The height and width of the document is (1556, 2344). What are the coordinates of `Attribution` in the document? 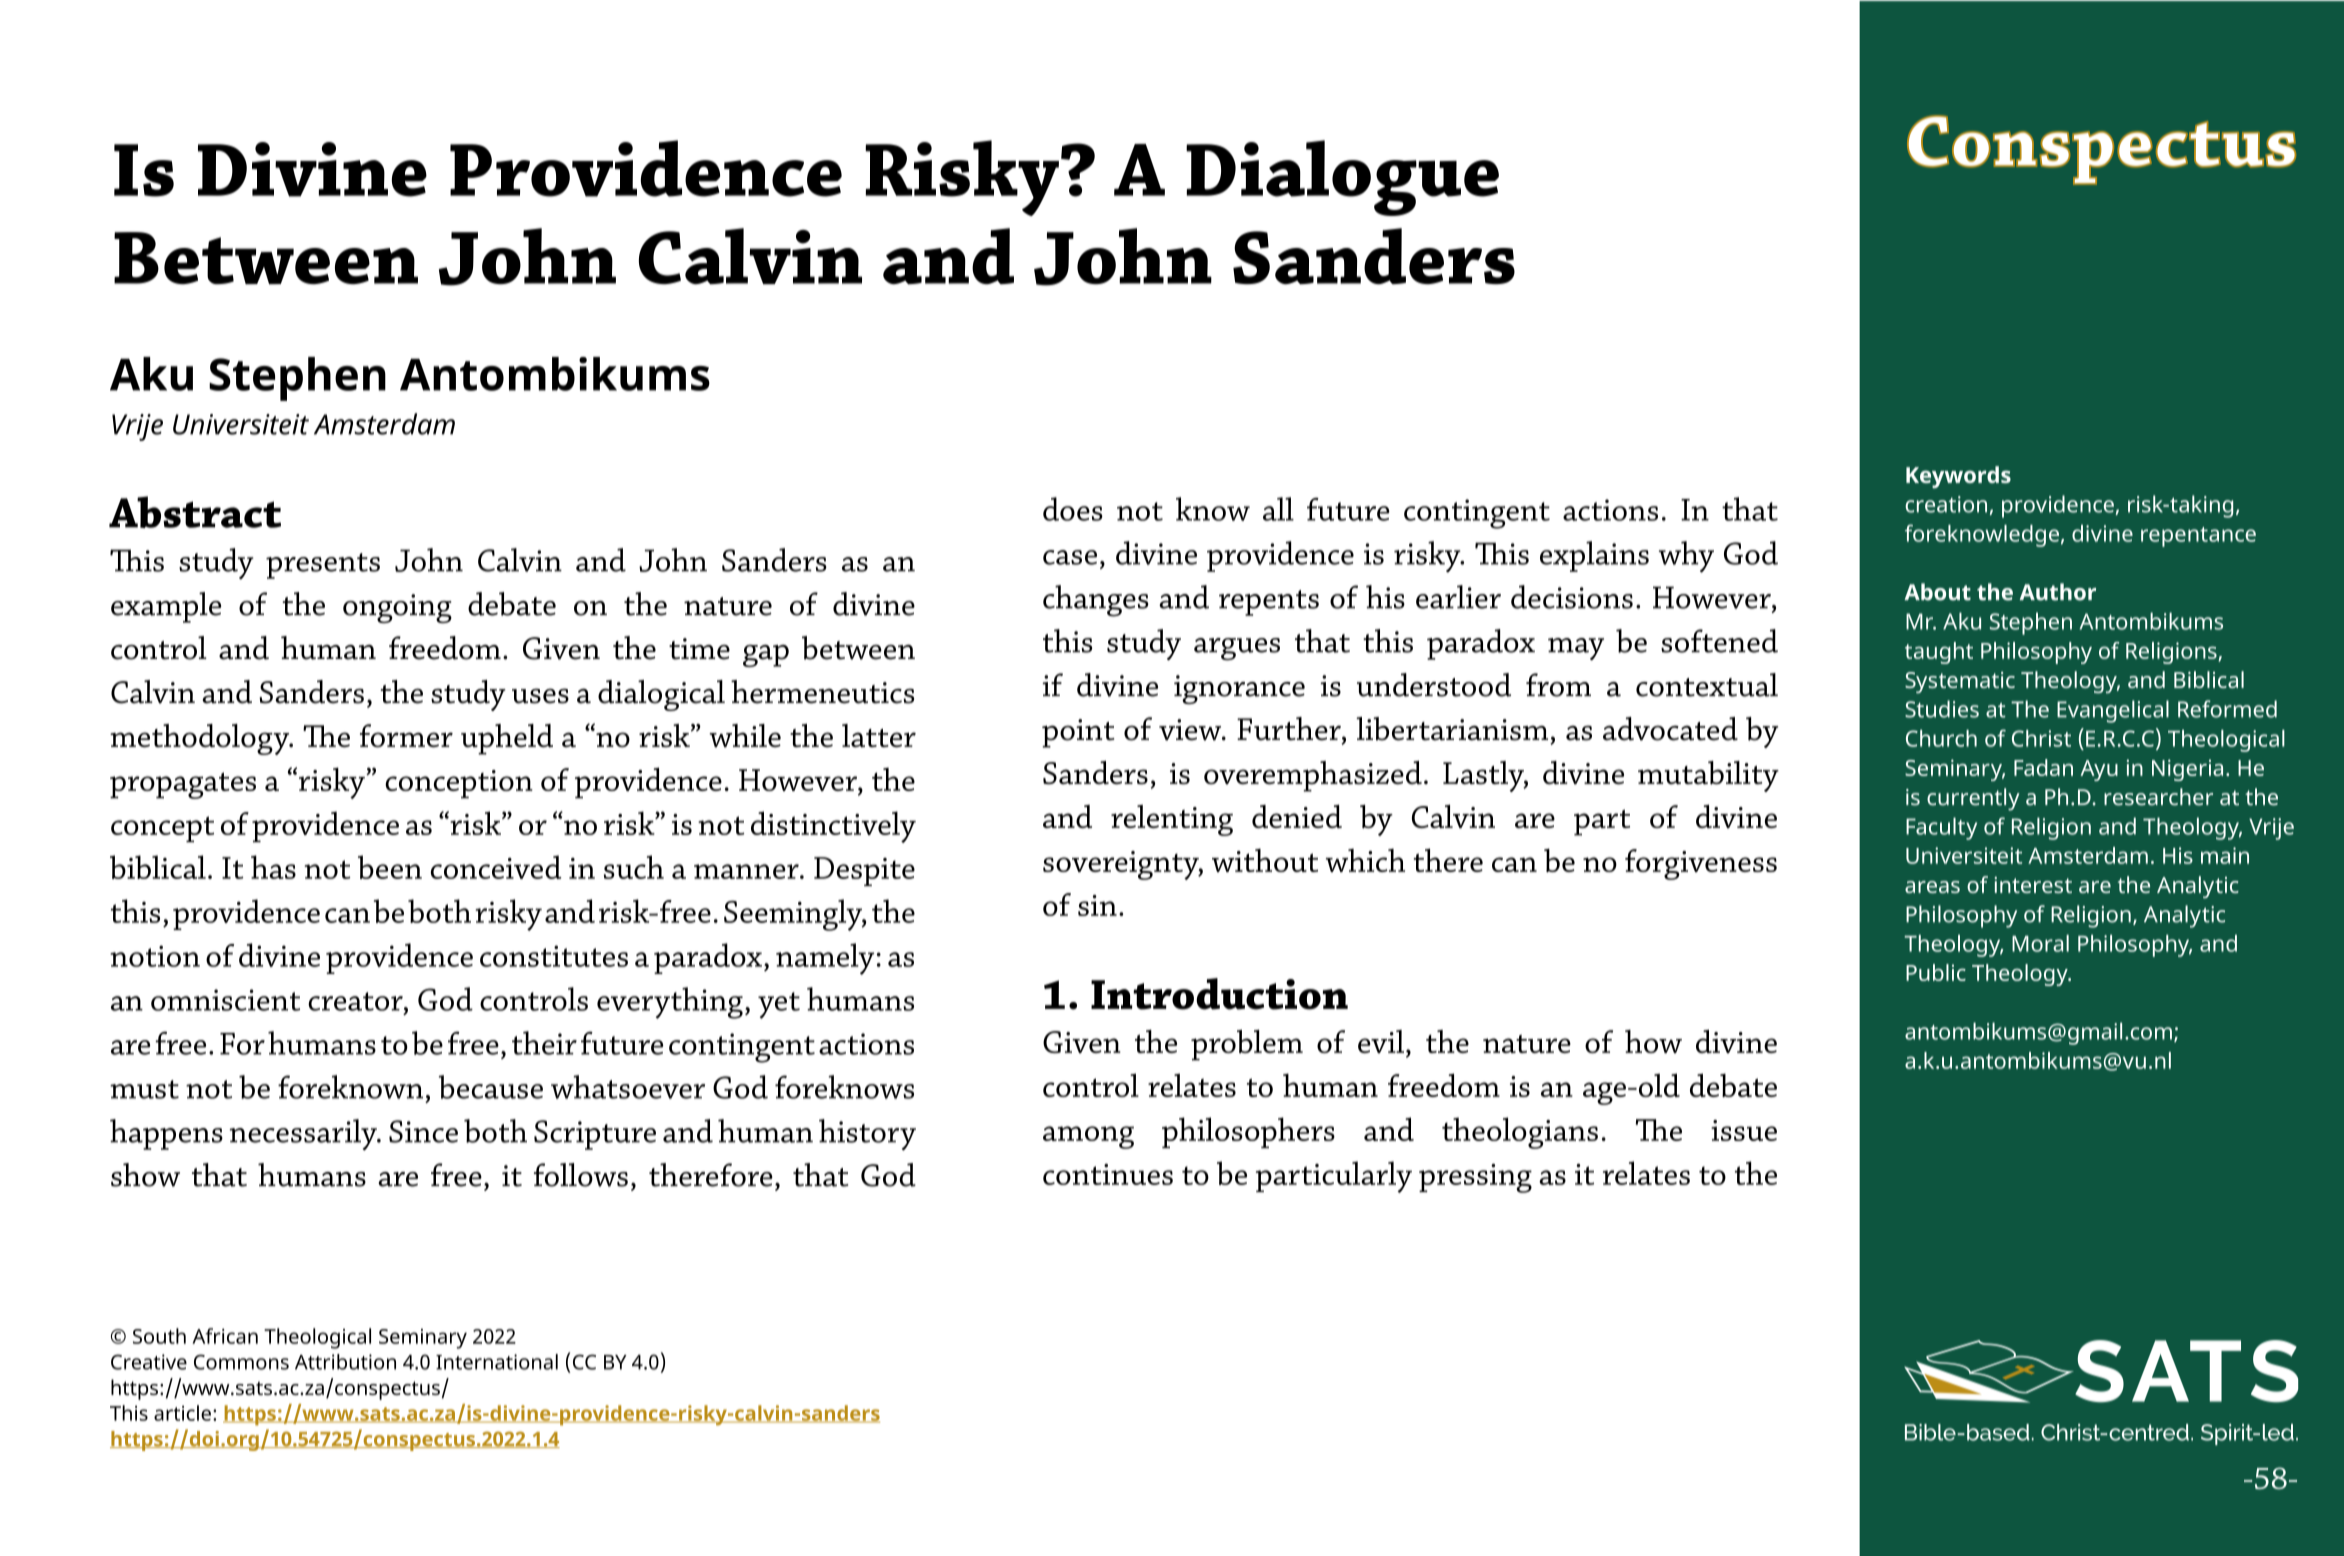 It's located at (345, 1362).
